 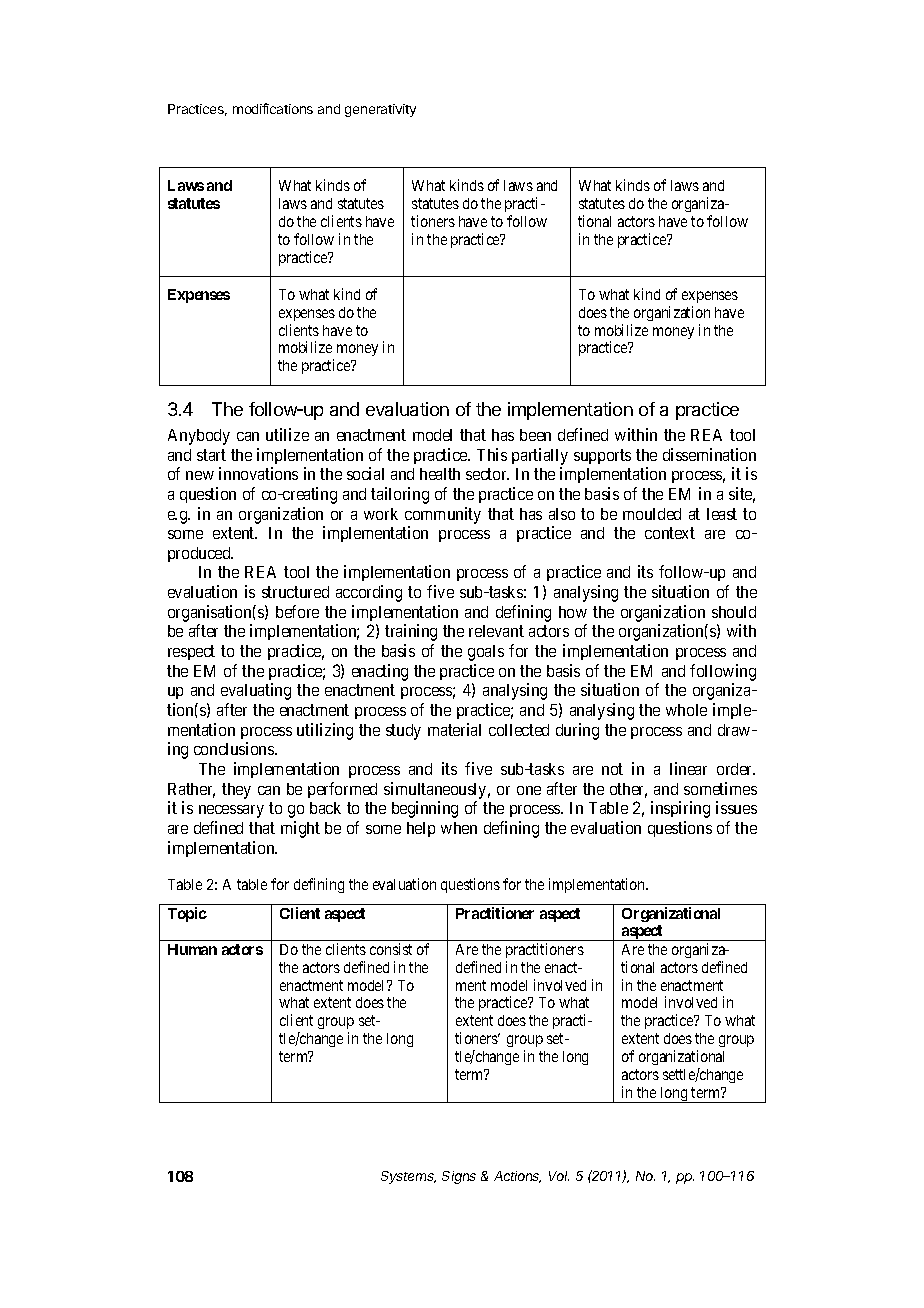 I want to click on when, so click(x=459, y=828).
